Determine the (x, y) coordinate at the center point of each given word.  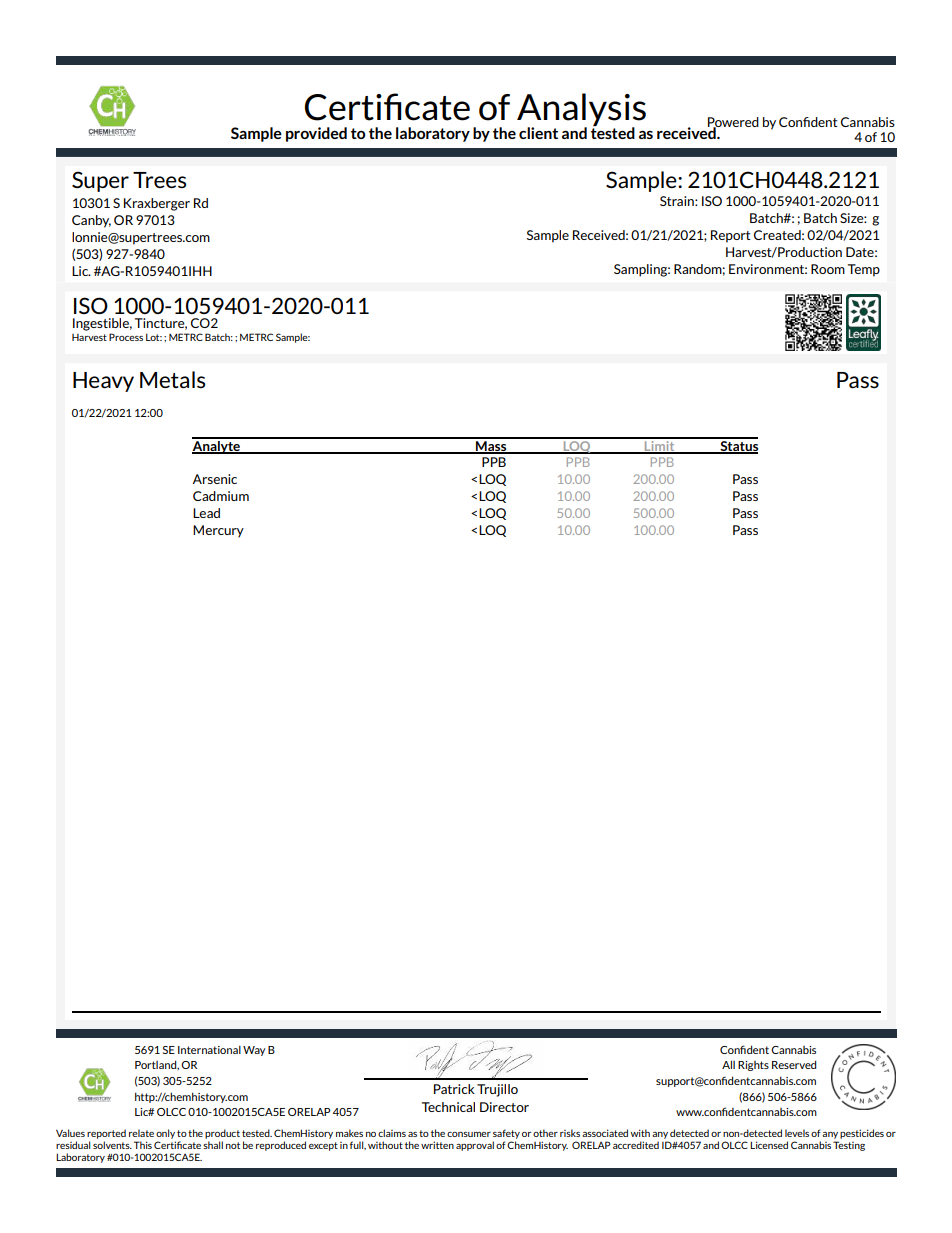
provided (316, 134)
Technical (448, 1107)
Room (828, 269)
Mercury (218, 531)
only (165, 1134)
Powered (733, 123)
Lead (206, 513)
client (538, 133)
